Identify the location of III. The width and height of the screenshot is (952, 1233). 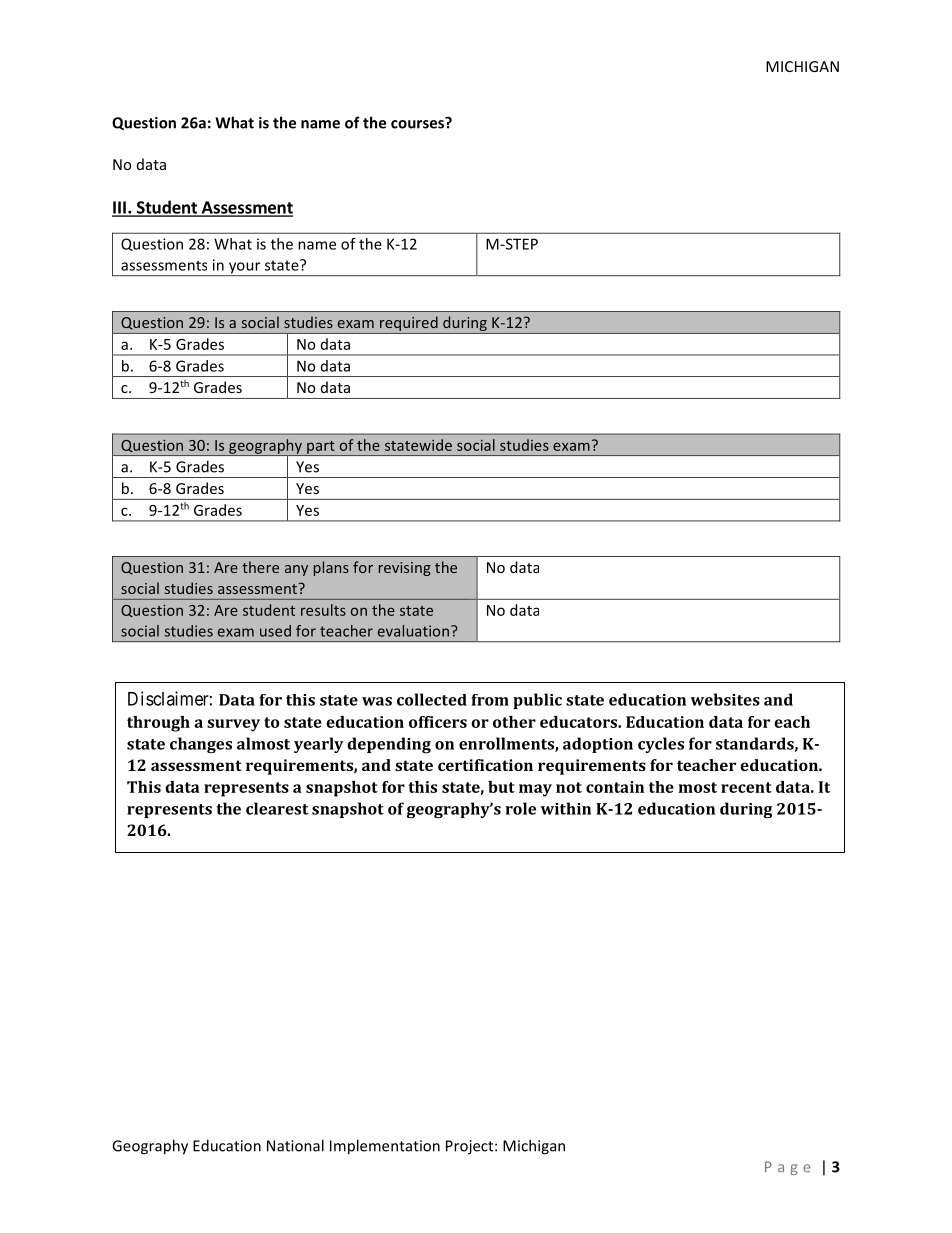
(120, 208).
